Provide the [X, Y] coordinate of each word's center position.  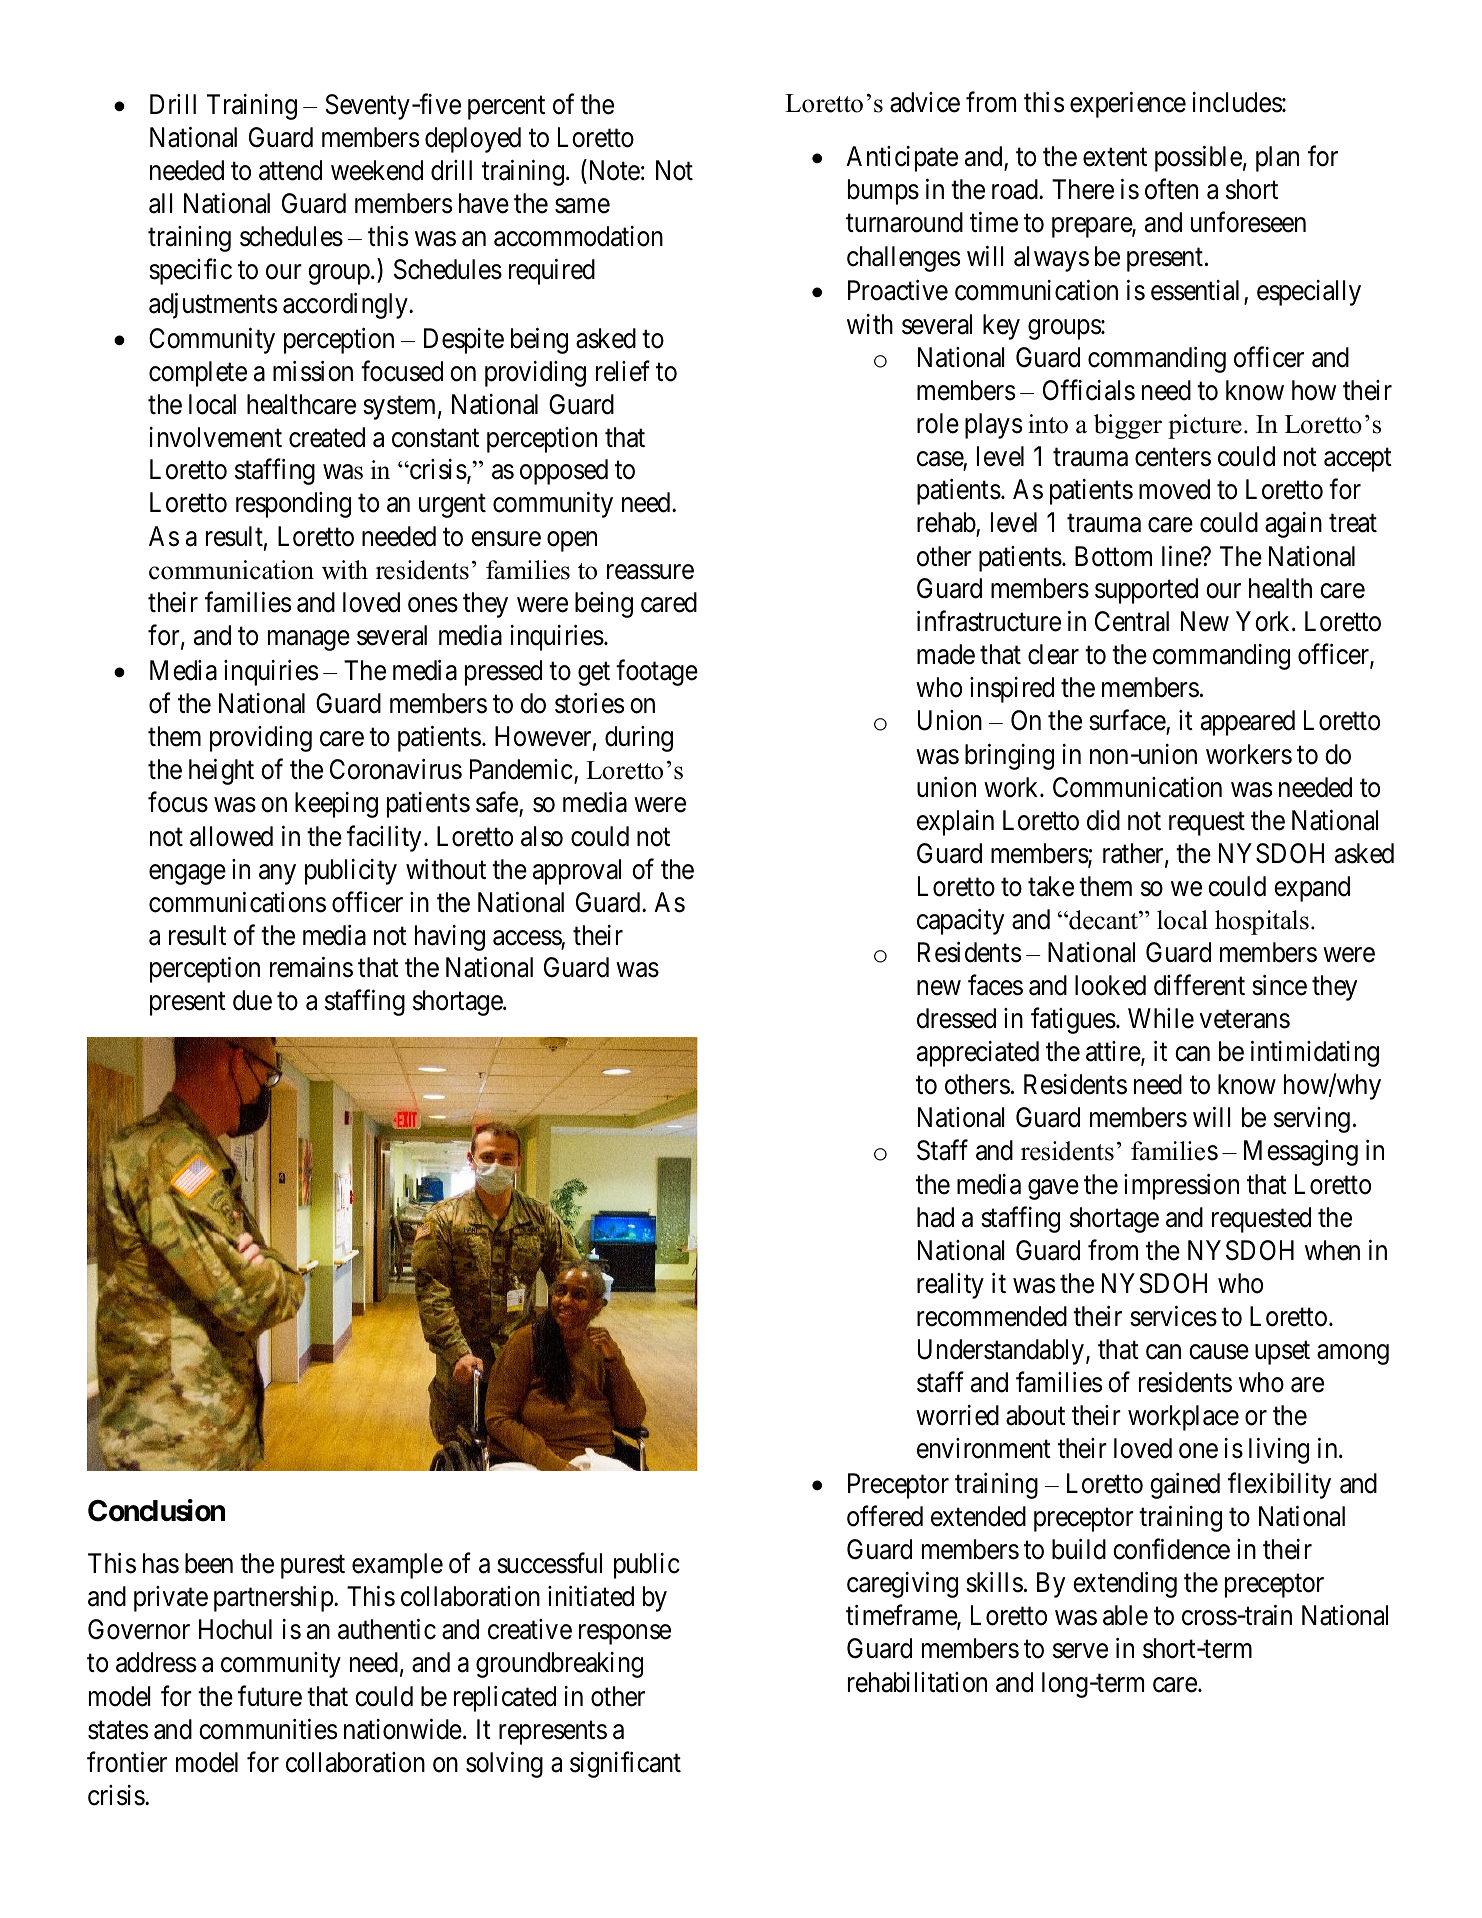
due [252, 1000]
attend [290, 170]
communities [268, 1729]
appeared [1248, 723]
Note [615, 170]
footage [657, 672]
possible [1198, 159]
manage [309, 641]
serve [1080, 1651]
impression [1181, 1187]
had [935, 1217]
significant [625, 1764]
